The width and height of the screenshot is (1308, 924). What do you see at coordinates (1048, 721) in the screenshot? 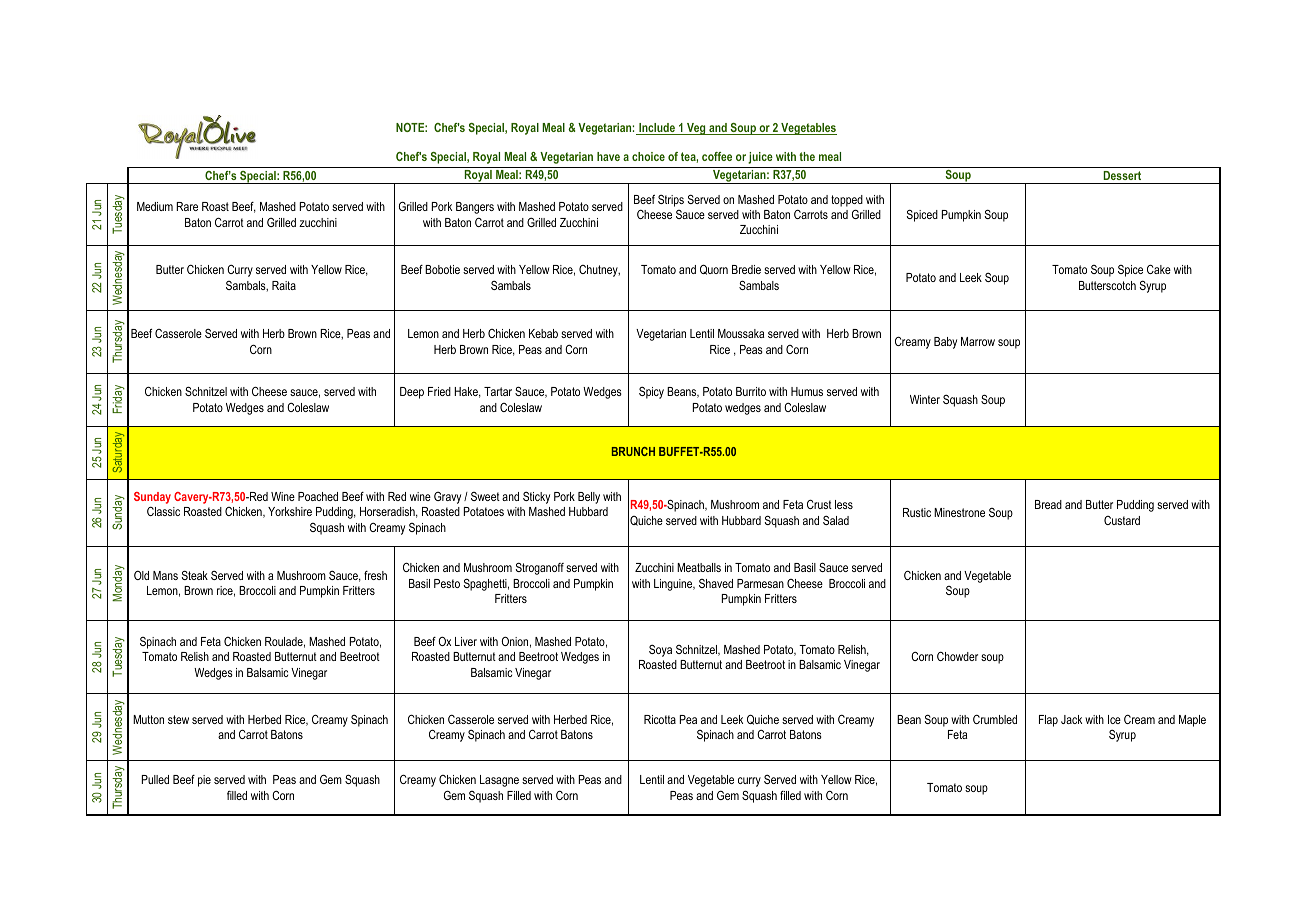
I see `Flap` at bounding box center [1048, 721].
